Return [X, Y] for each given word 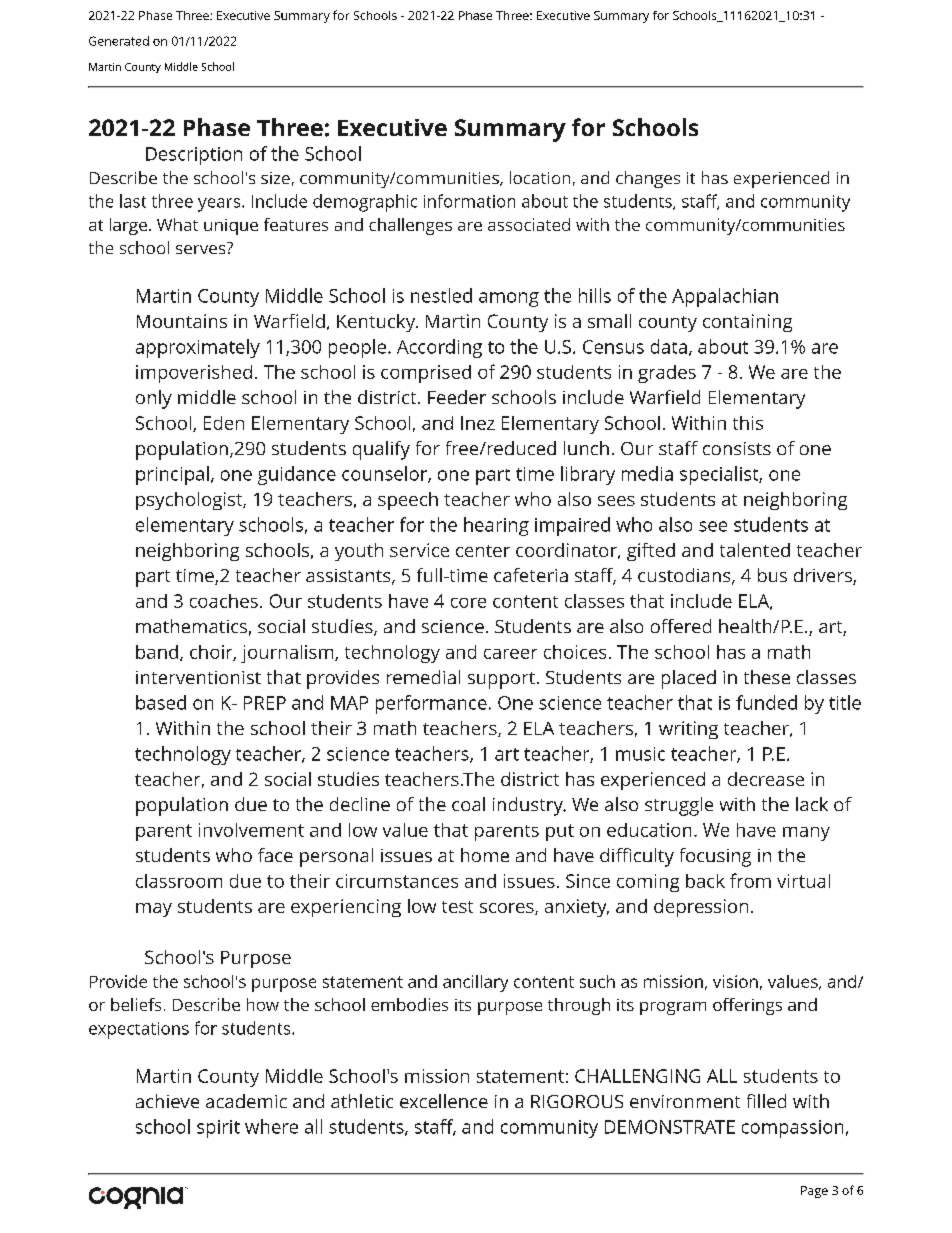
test [457, 907]
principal [172, 475]
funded [766, 702]
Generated [119, 41]
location [540, 177]
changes [648, 179]
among [509, 299]
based [161, 702]
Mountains [182, 321]
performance [431, 704]
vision [735, 981]
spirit [218, 1129]
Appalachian [725, 297]
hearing [496, 526]
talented [755, 550]
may [154, 910]
